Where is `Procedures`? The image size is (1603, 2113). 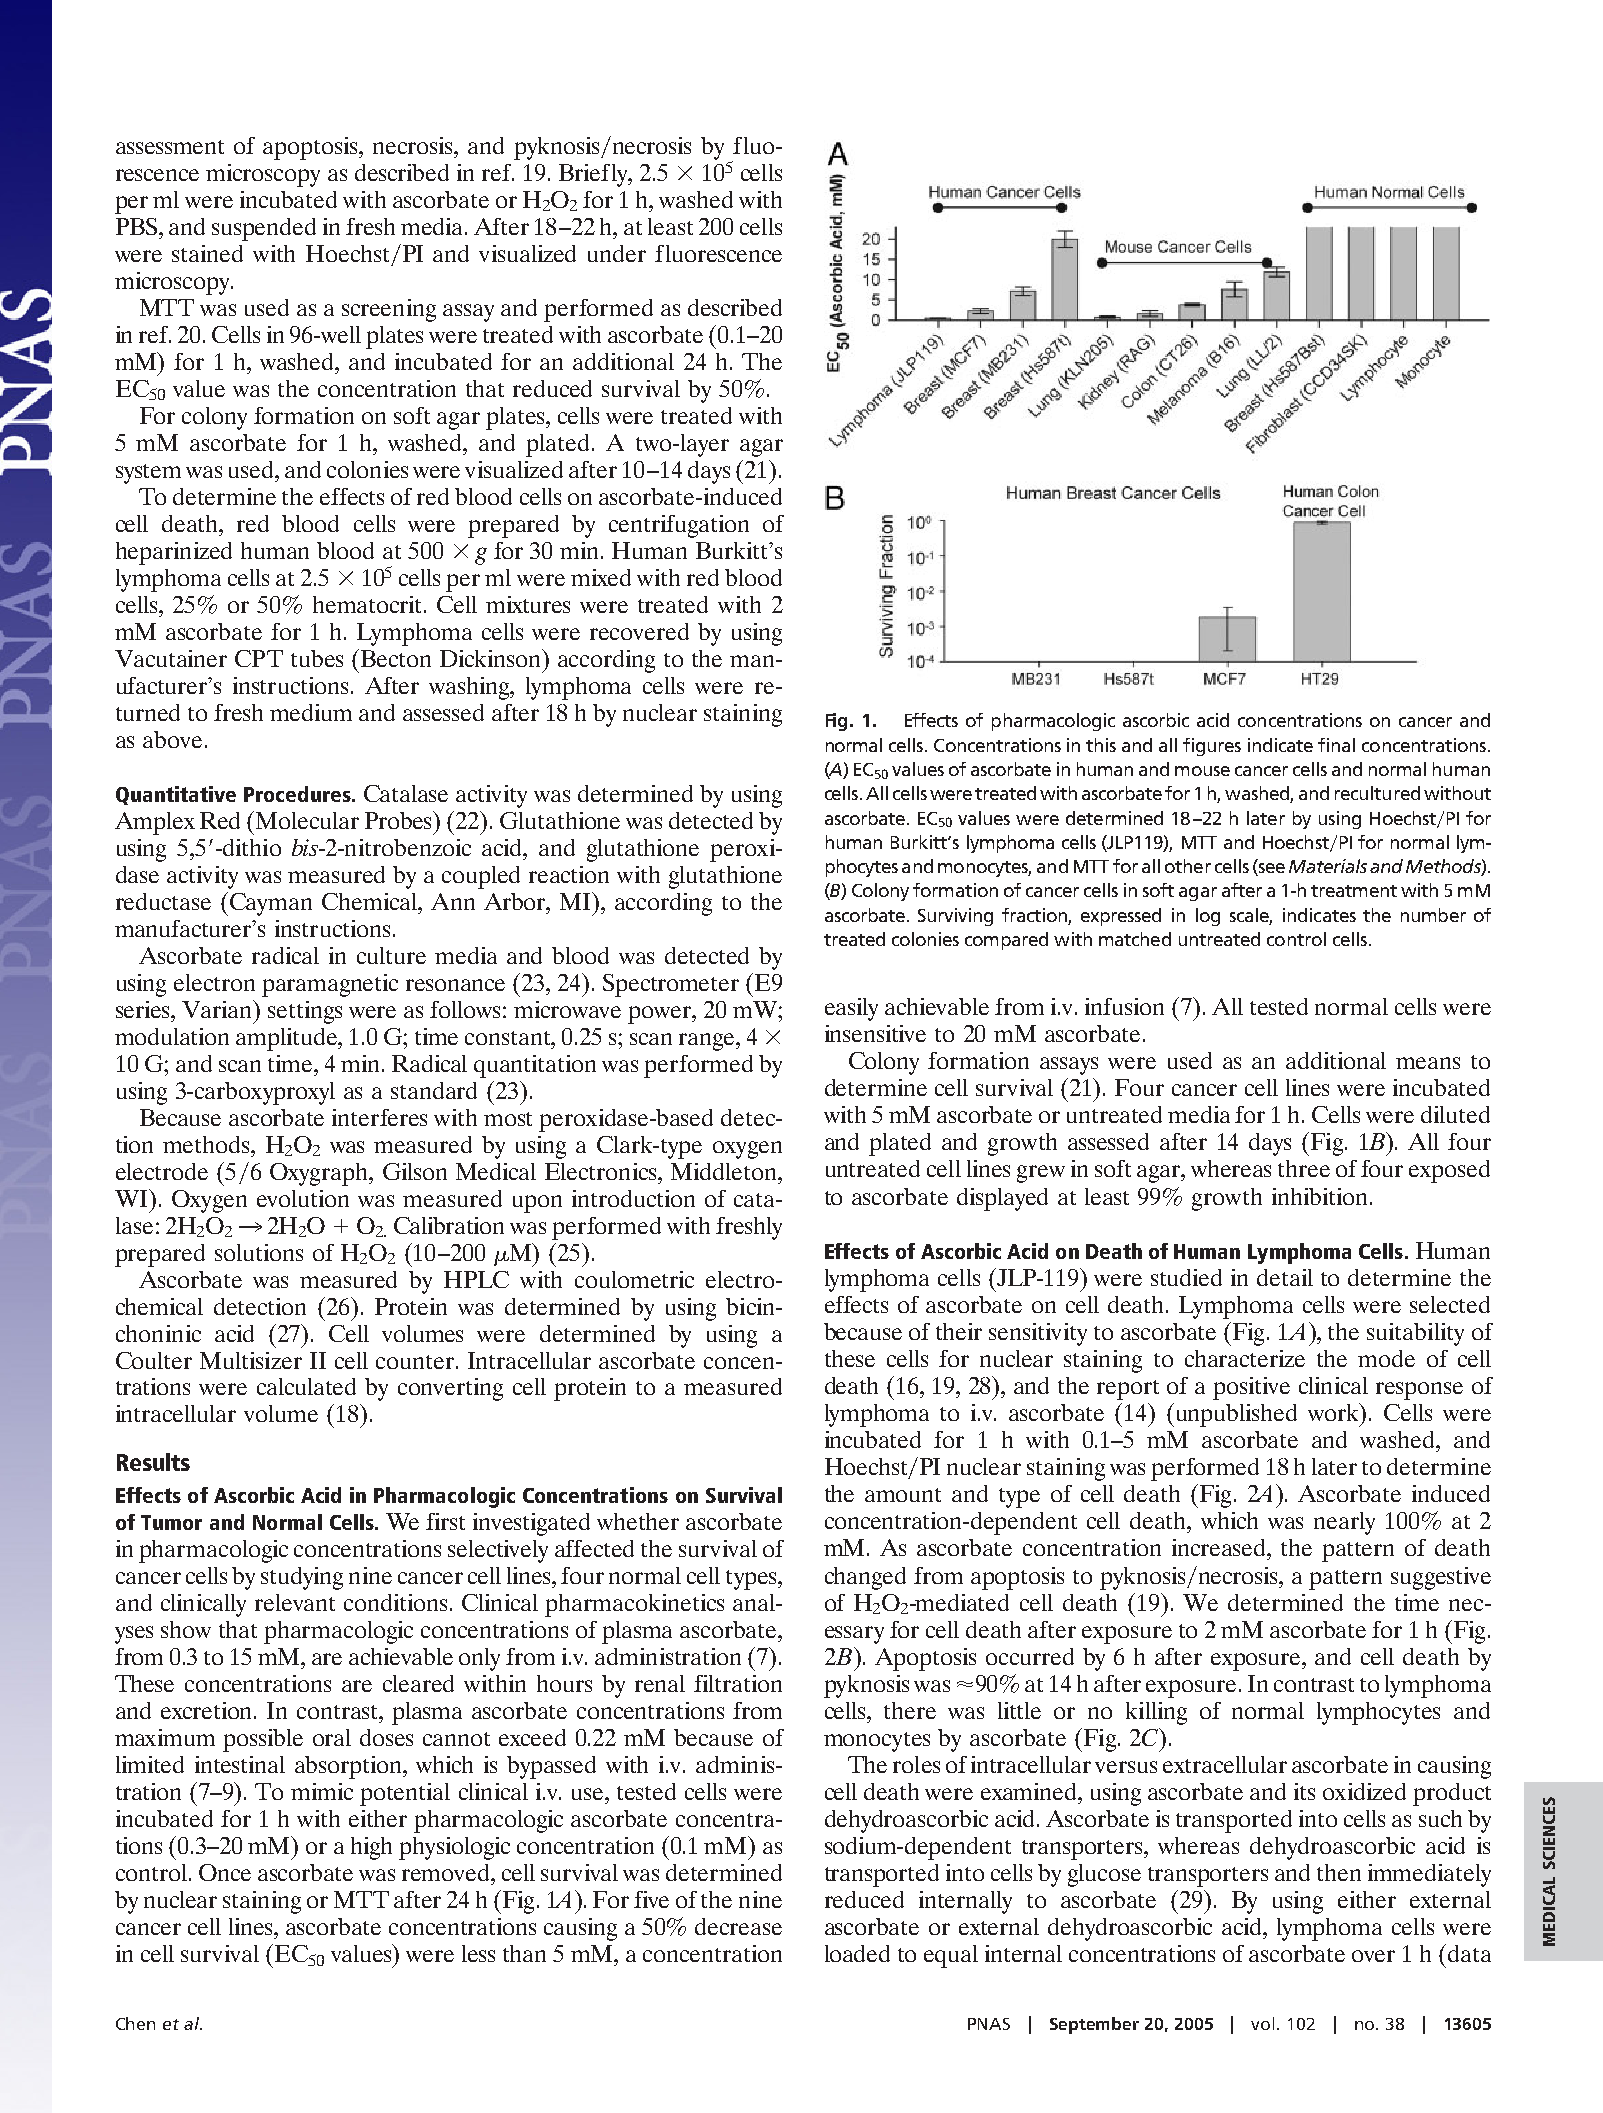
Procedures is located at coordinates (298, 794).
